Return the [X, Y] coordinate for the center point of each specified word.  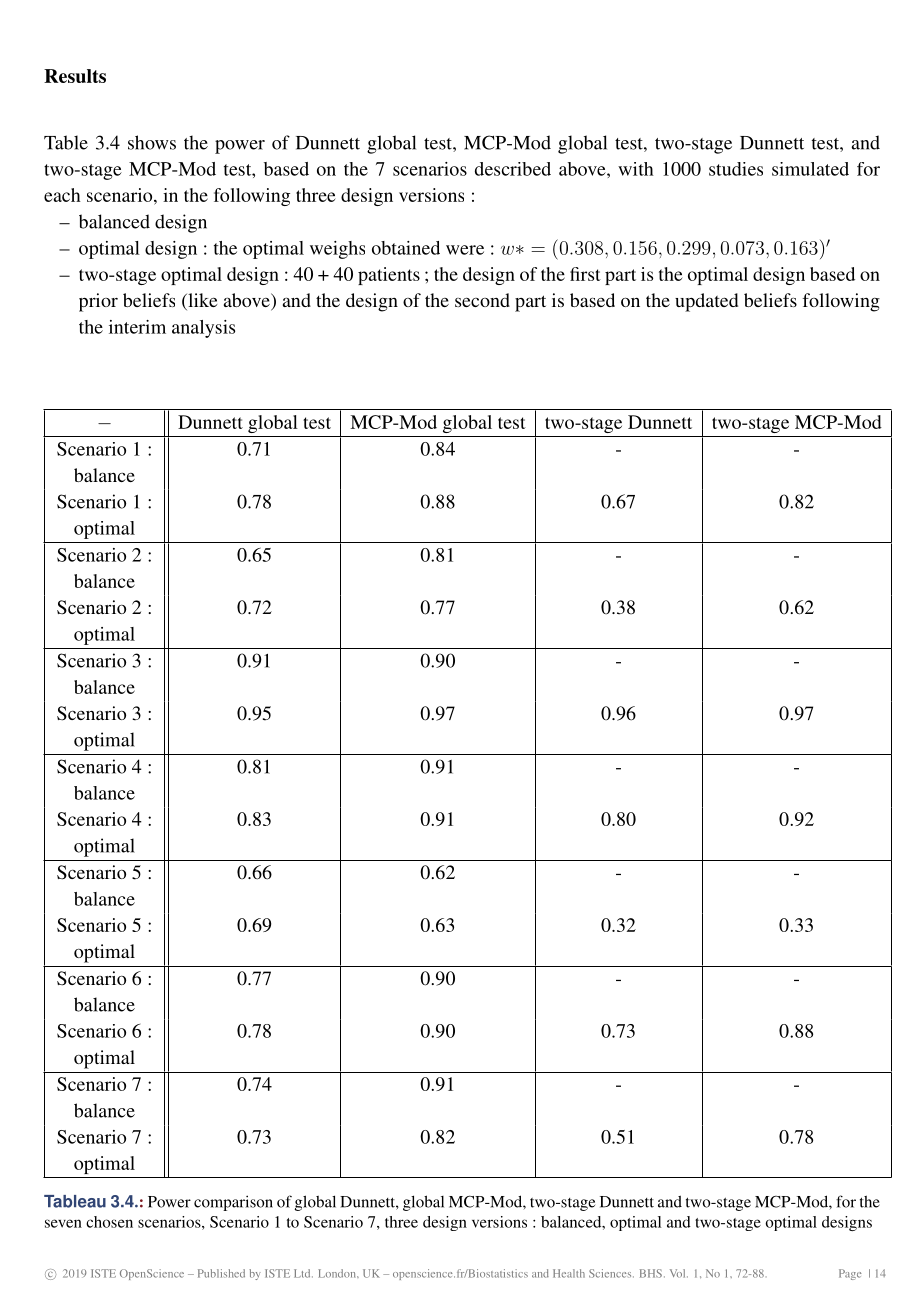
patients [389, 276]
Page [850, 1274]
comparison [233, 1203]
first [585, 274]
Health [569, 1273]
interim [137, 327]
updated [706, 302]
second [482, 300]
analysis [203, 329]
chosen [109, 1222]
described [513, 169]
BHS [651, 1273]
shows [152, 142]
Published [221, 1273]
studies [736, 169]
